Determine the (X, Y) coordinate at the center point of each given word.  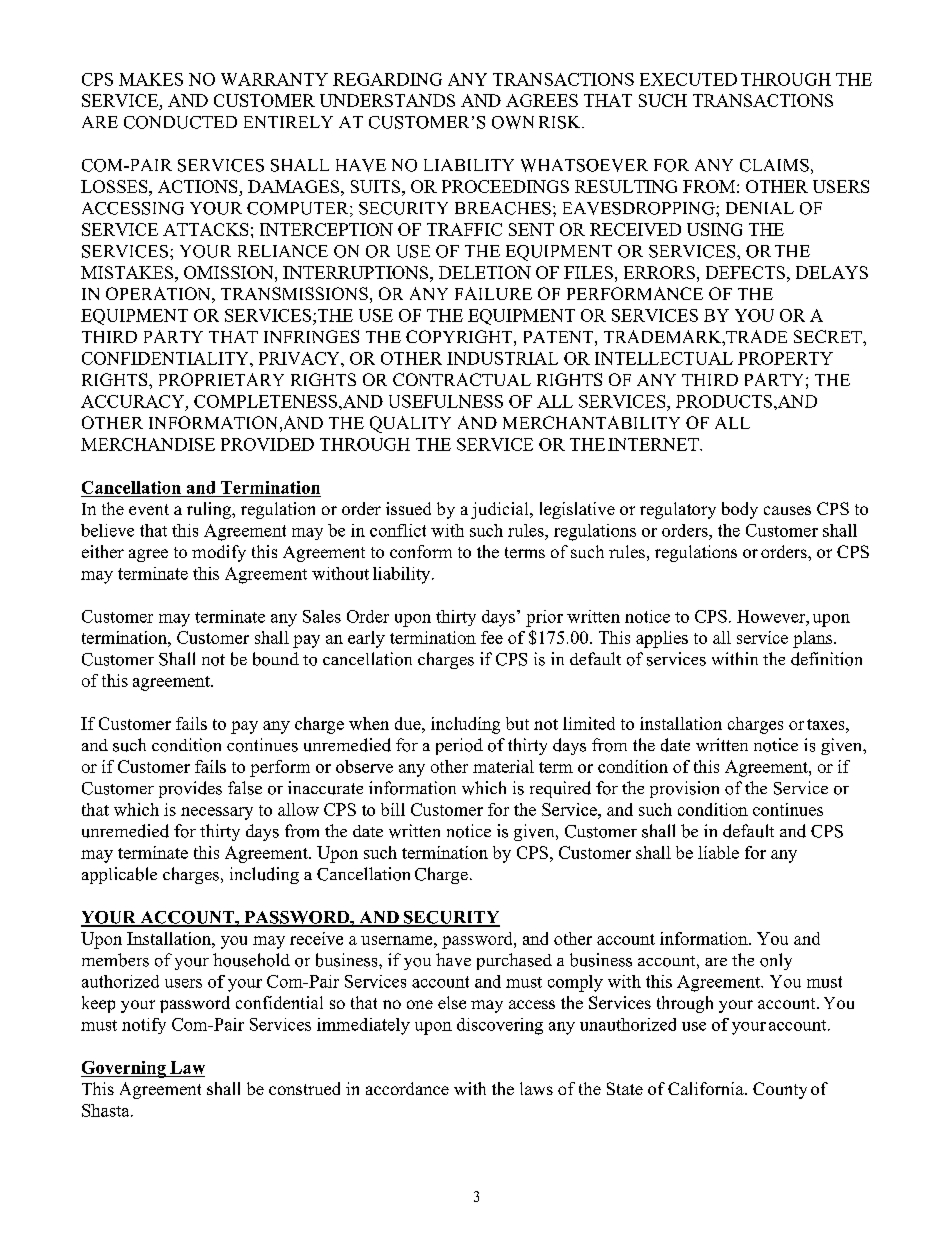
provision (684, 789)
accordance (407, 1088)
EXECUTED (688, 79)
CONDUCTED (180, 122)
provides (190, 789)
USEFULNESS (446, 401)
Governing (124, 1069)
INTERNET (654, 444)
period (459, 746)
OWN (513, 122)
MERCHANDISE (148, 444)
